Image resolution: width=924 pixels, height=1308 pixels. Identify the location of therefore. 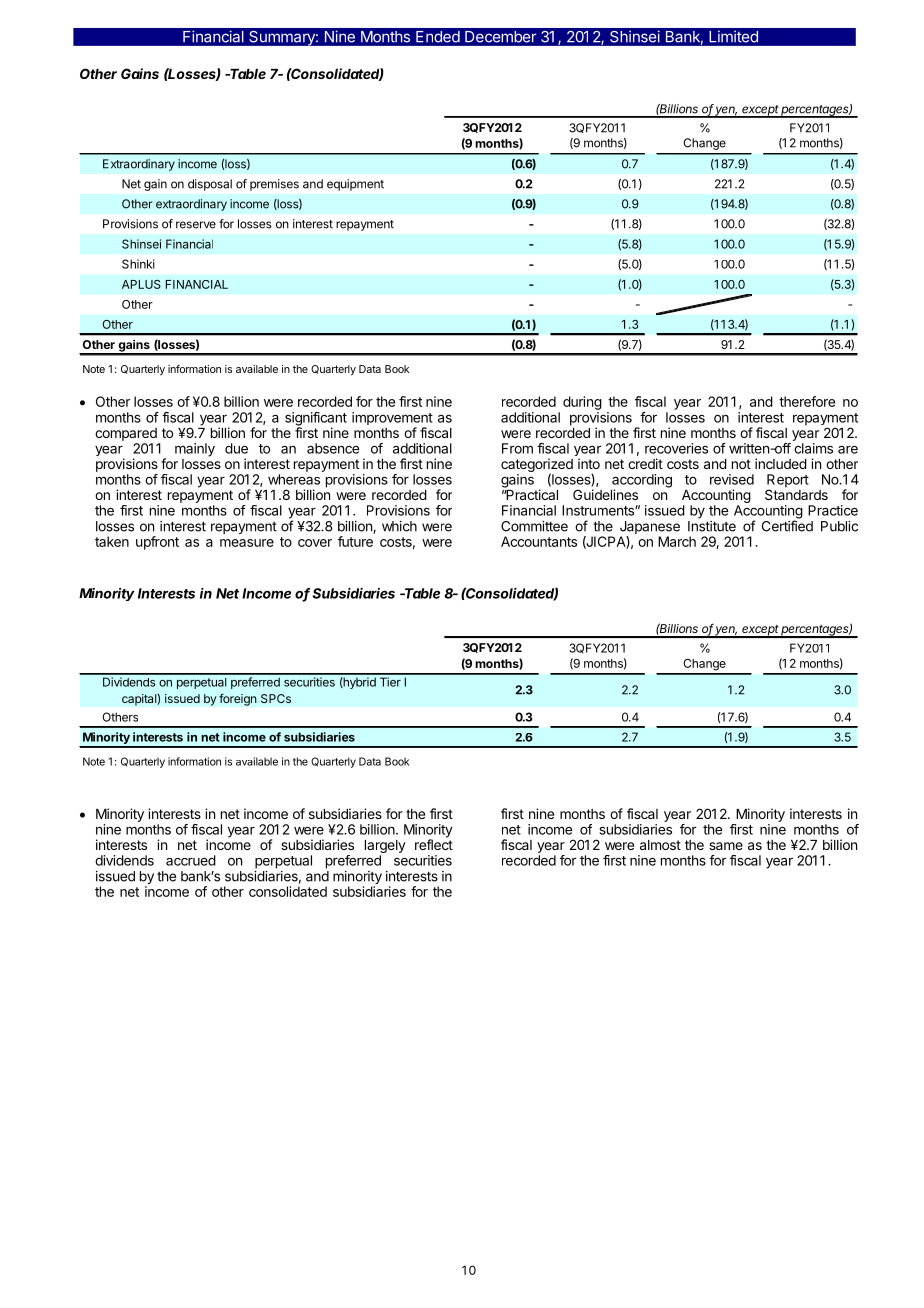
(807, 401).
